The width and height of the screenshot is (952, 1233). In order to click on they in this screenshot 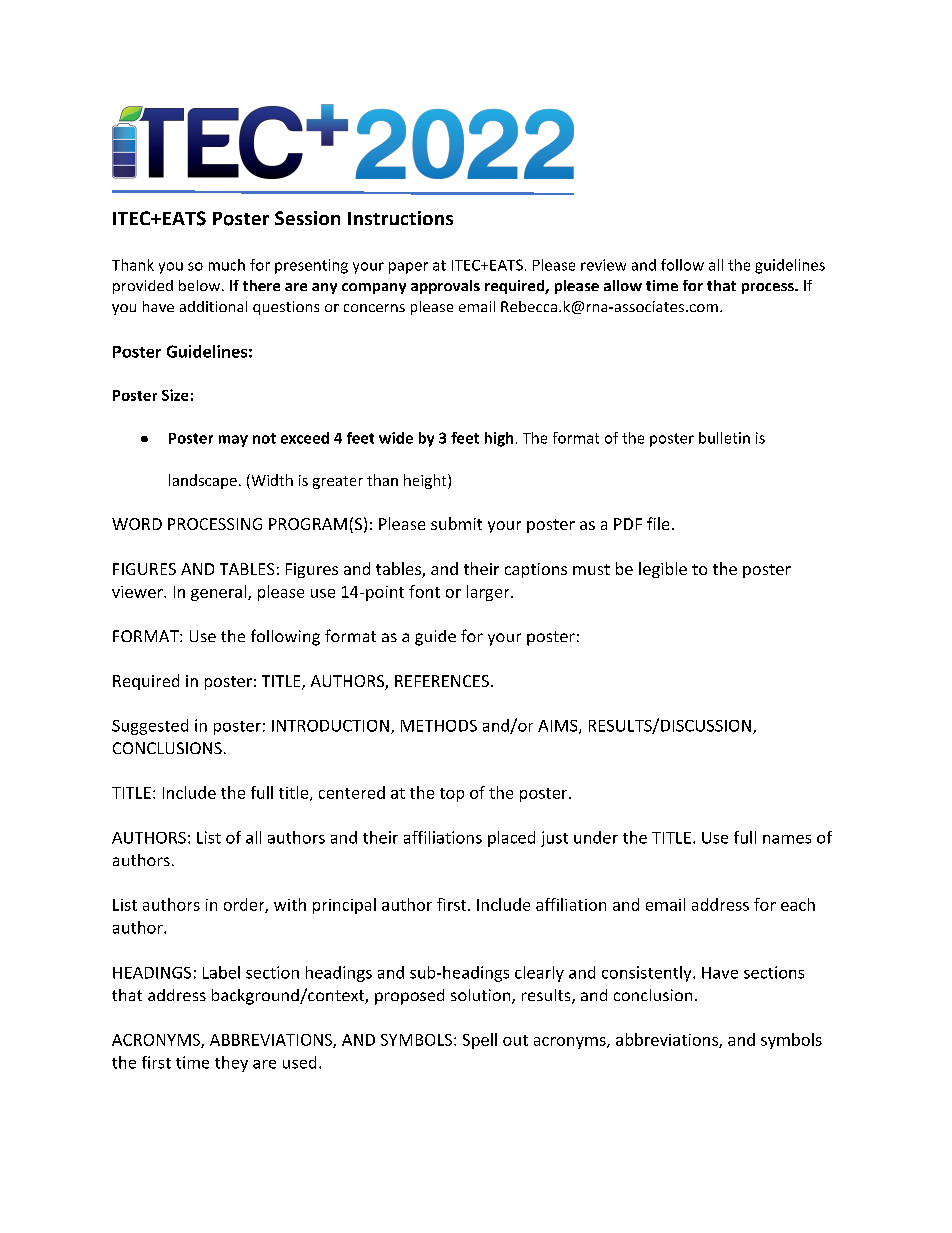, I will do `click(231, 1064)`.
